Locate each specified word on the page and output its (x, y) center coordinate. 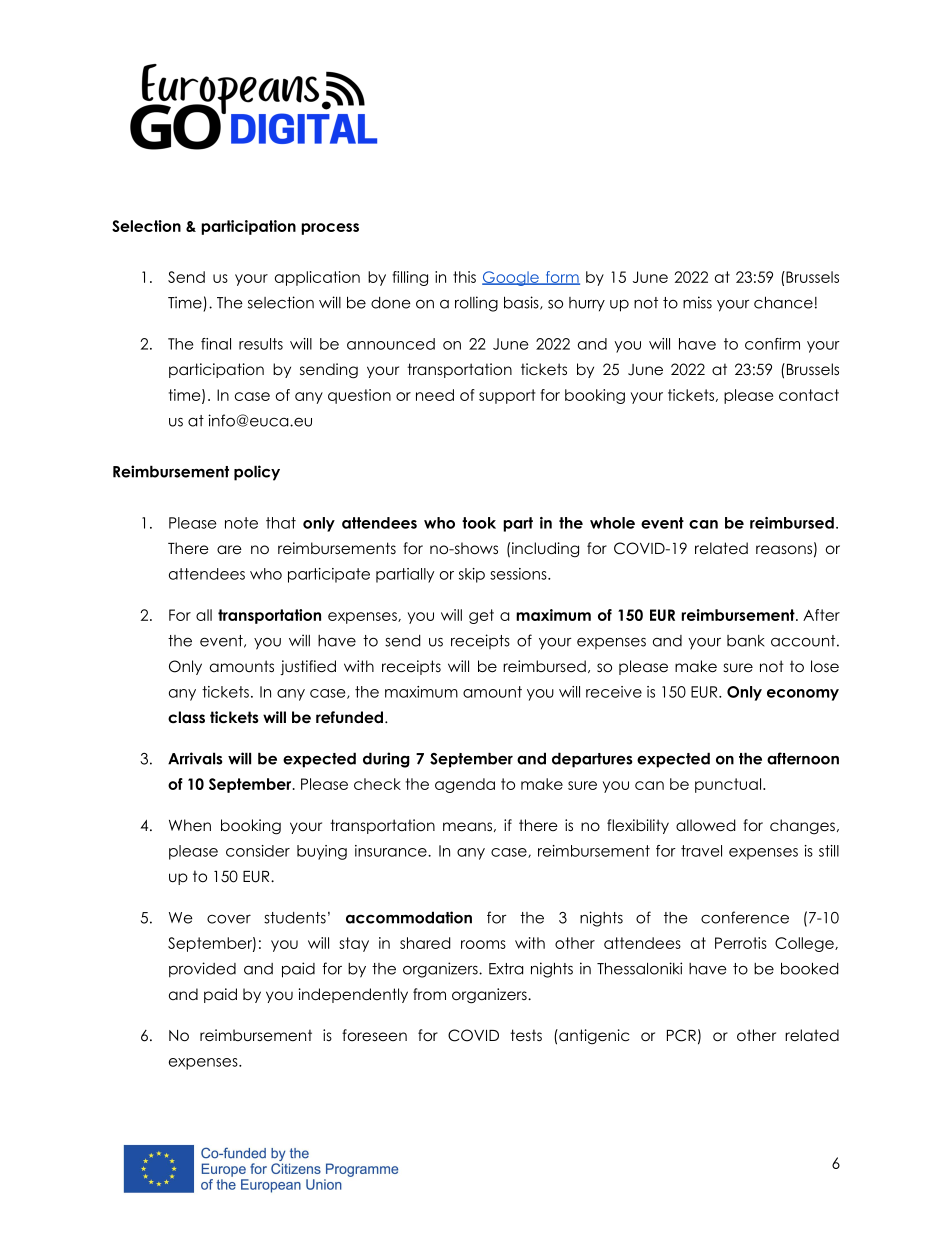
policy (257, 473)
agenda (465, 785)
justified (308, 667)
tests (526, 1035)
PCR (681, 1035)
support (507, 396)
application (317, 278)
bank (746, 641)
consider (258, 851)
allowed (705, 825)
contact (809, 395)
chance (783, 302)
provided (202, 970)
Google (511, 278)
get (481, 616)
